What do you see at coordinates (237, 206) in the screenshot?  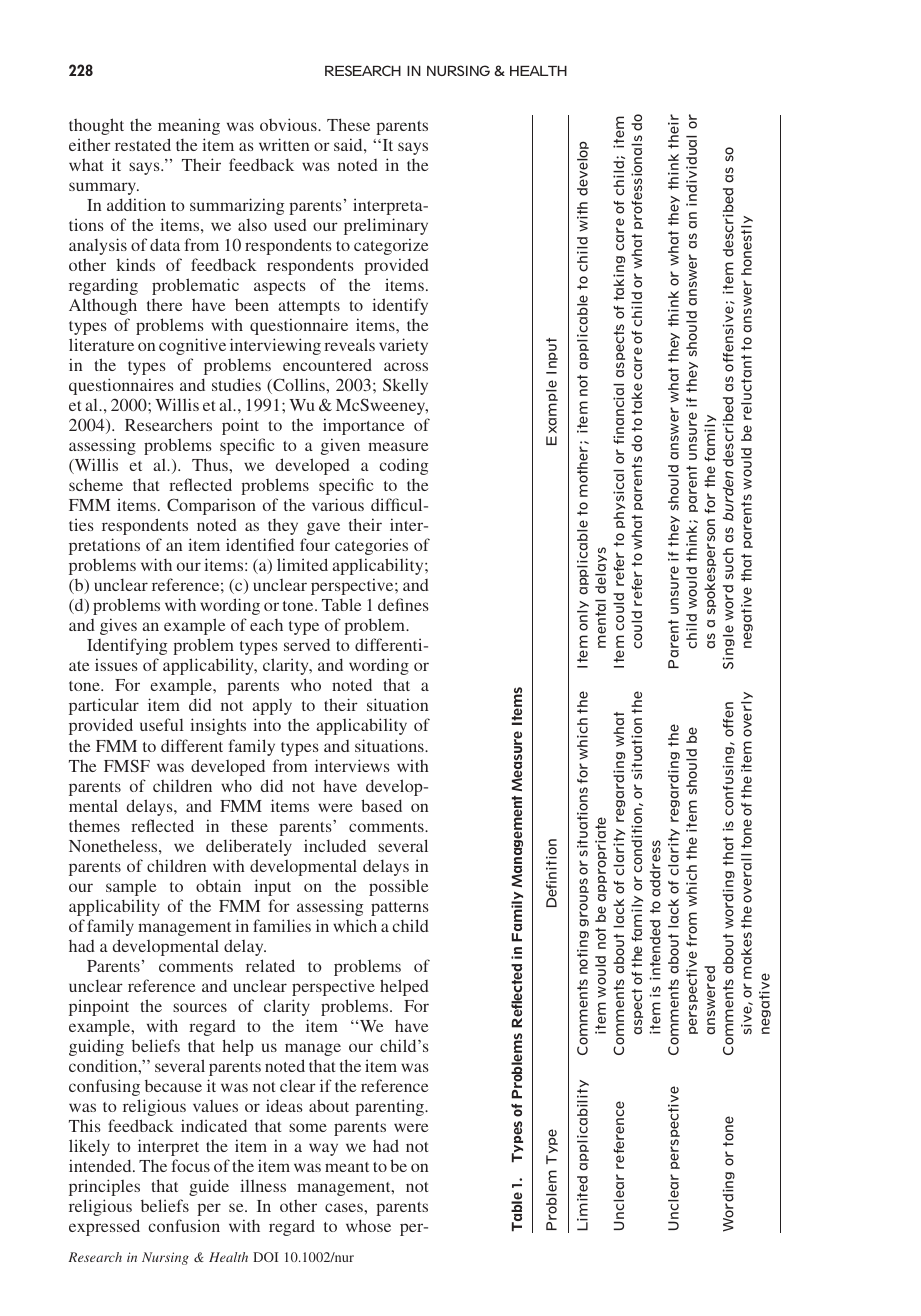 I see `summarizing` at bounding box center [237, 206].
